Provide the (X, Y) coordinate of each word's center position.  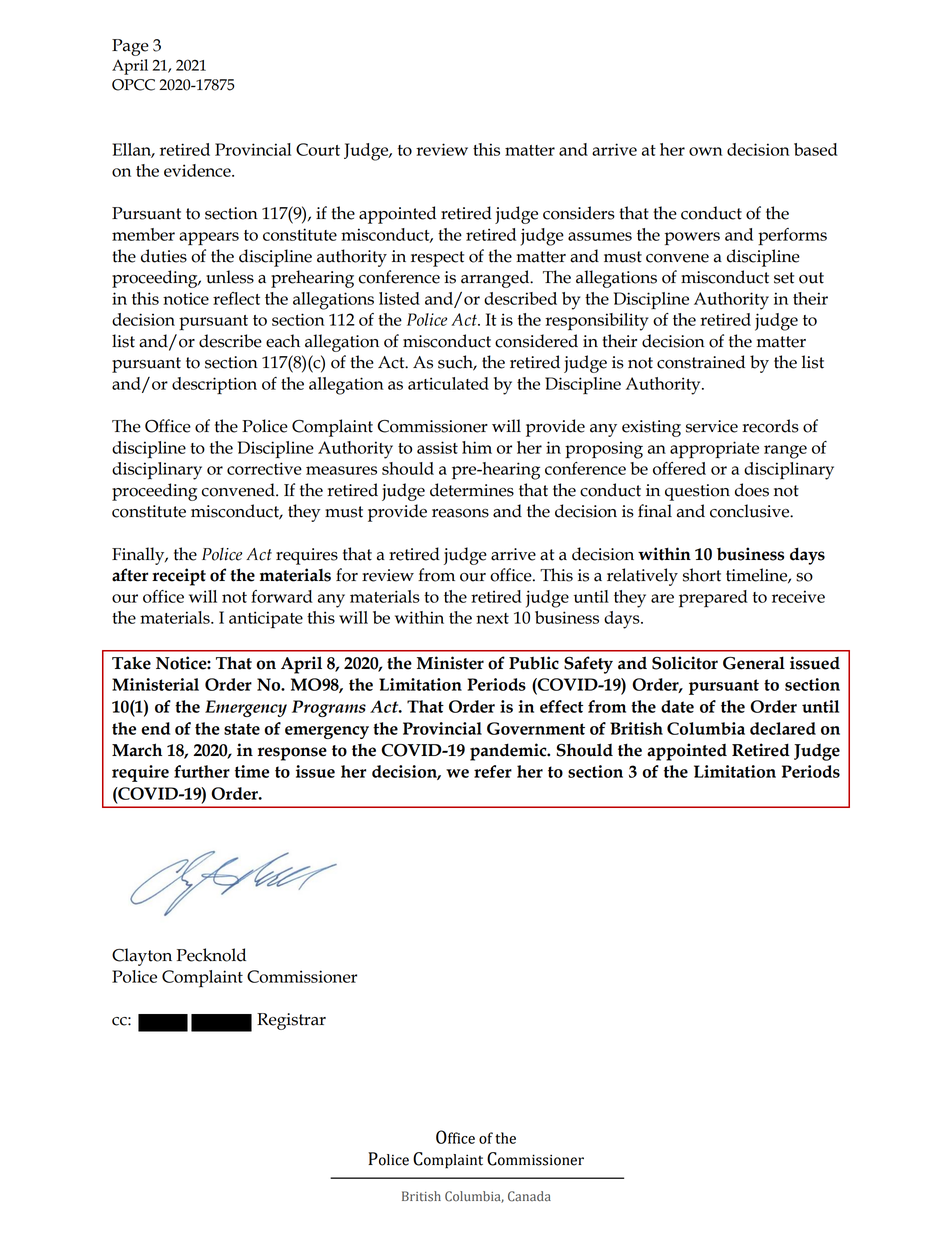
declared (783, 728)
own (706, 151)
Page (130, 47)
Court (318, 149)
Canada (529, 1196)
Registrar (291, 1021)
